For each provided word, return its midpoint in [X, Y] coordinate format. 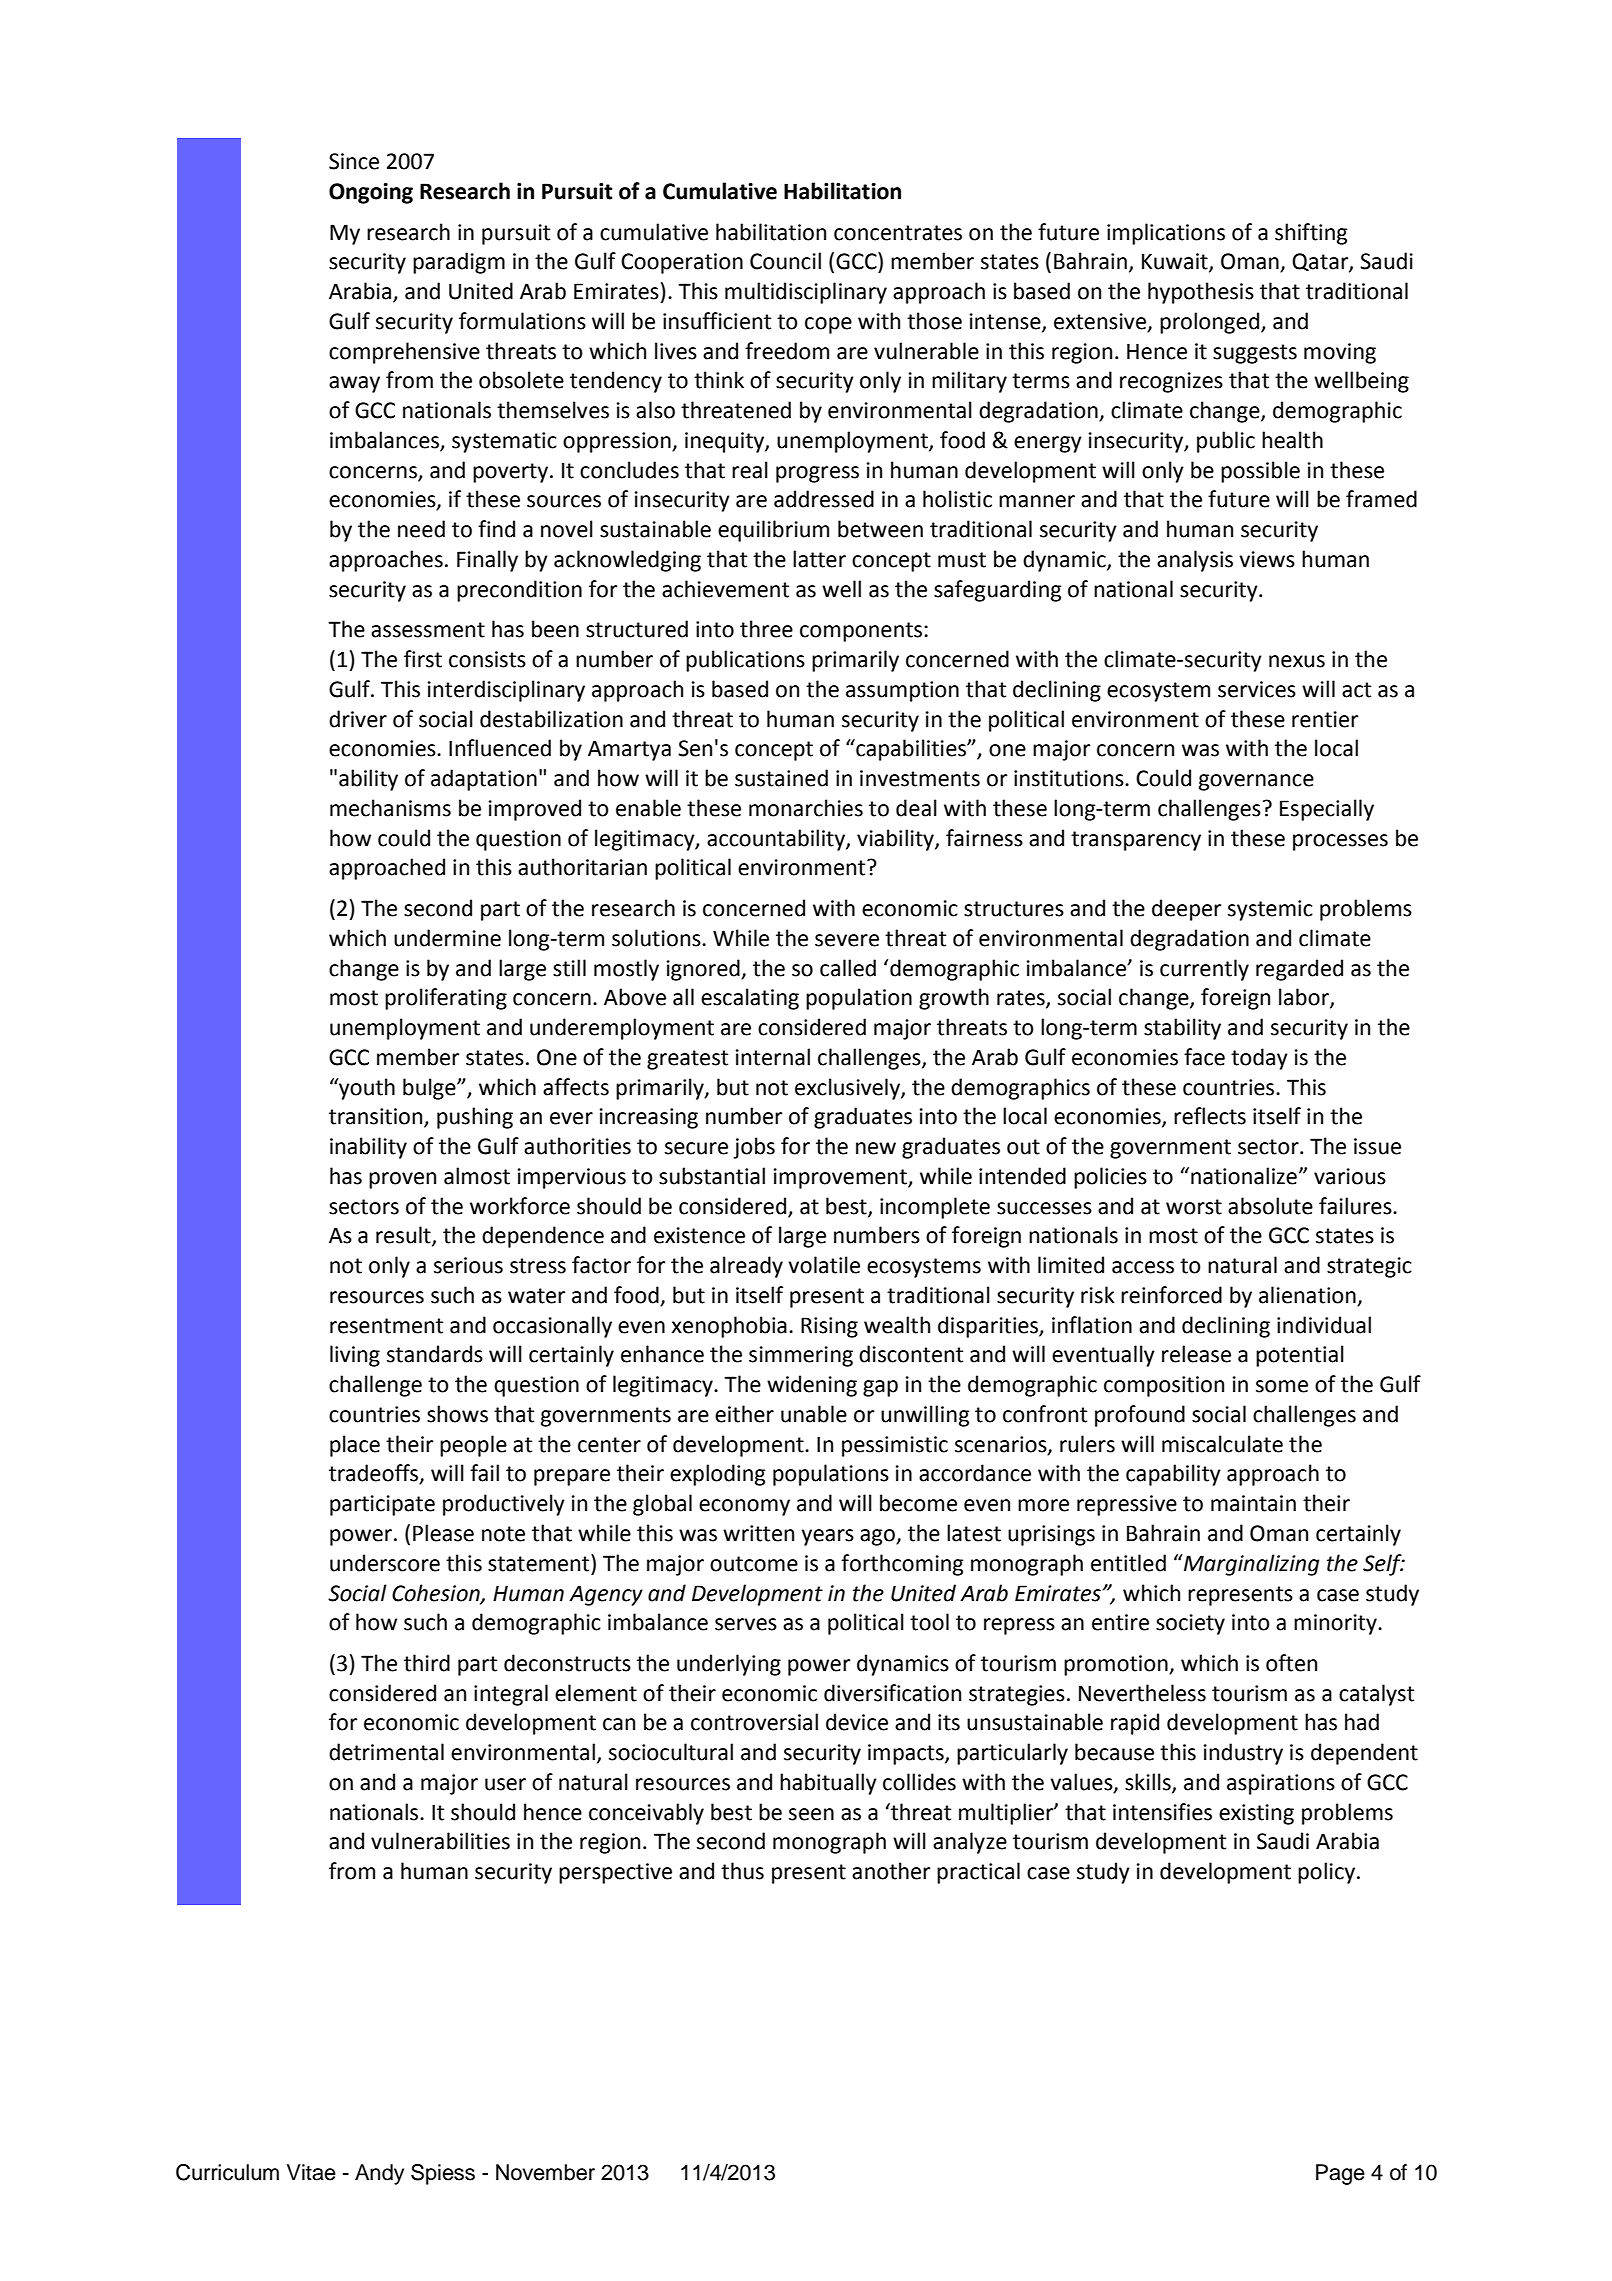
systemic [1270, 910]
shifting [1311, 234]
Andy [379, 2174]
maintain [1253, 1503]
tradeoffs [375, 1474]
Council [785, 261]
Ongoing [371, 193]
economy [744, 1507]
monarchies [806, 808]
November [545, 2172]
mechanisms [390, 808]
